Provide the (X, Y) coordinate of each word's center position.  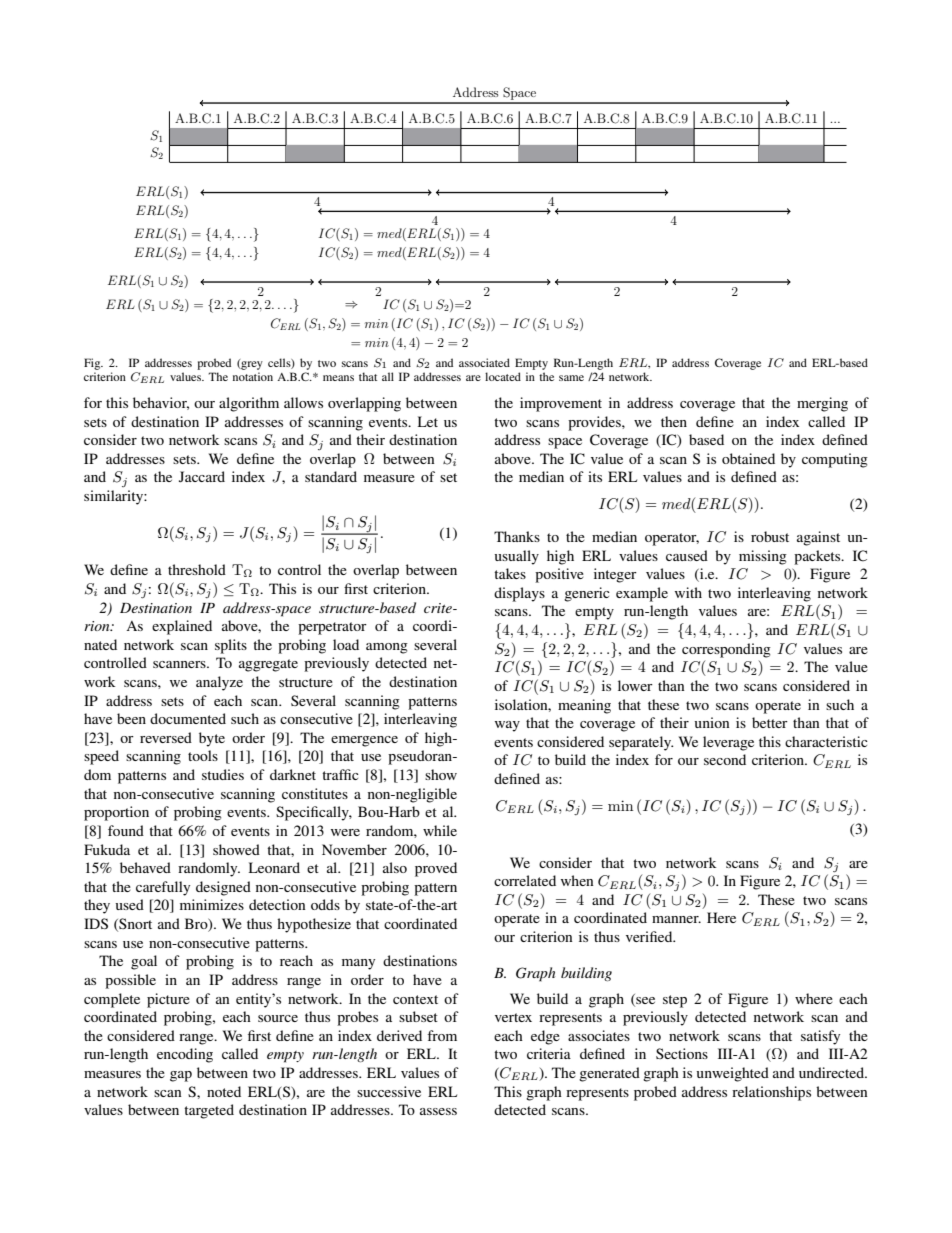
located (503, 376)
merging (822, 404)
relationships (771, 1093)
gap (181, 1076)
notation (253, 376)
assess (438, 1111)
